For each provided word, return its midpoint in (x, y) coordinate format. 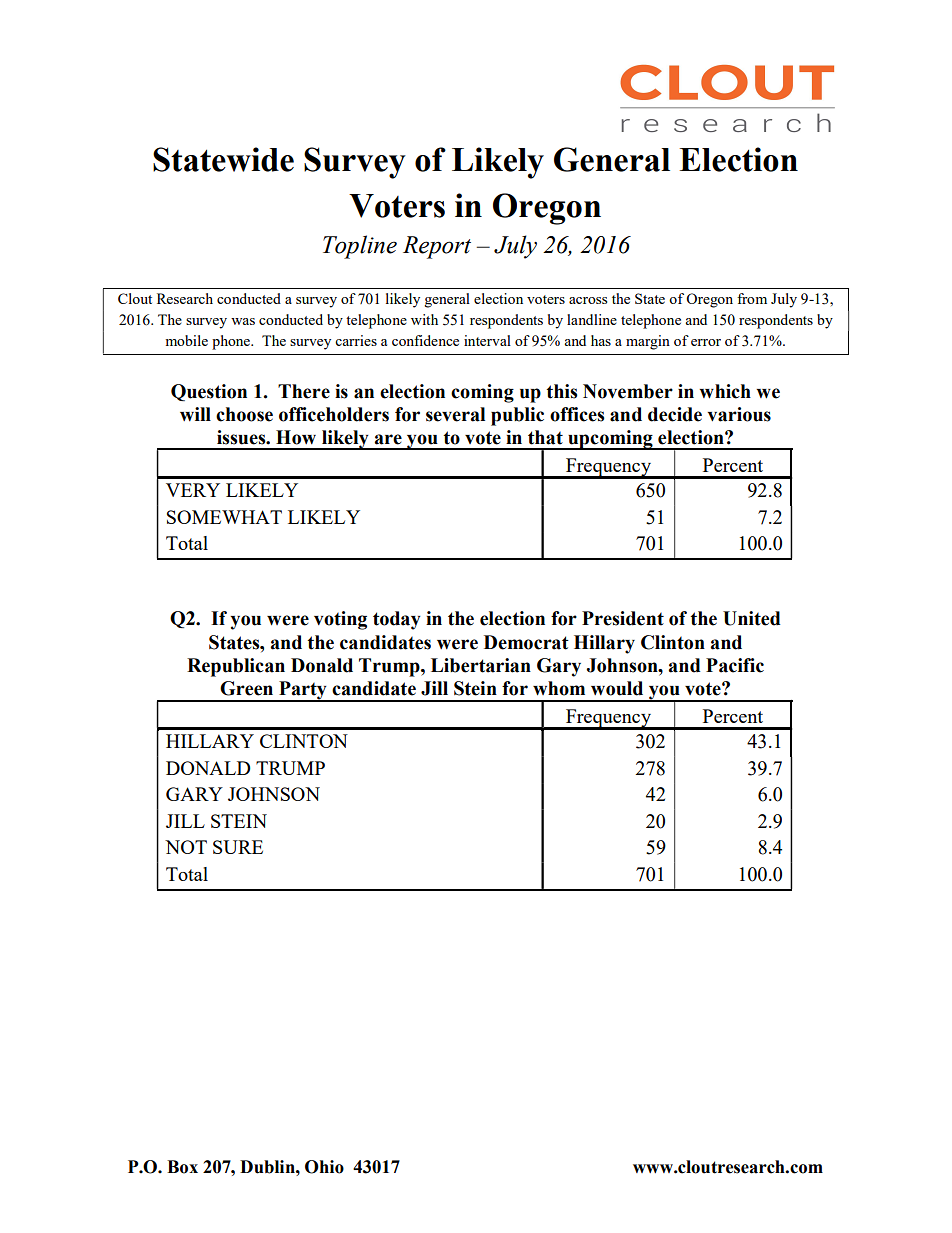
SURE (238, 847)
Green (246, 688)
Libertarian (481, 665)
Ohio (324, 1167)
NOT (186, 847)
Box (182, 1167)
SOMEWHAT (224, 517)
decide (675, 414)
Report (437, 247)
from (752, 298)
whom (559, 688)
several (455, 414)
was (243, 321)
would (617, 688)
